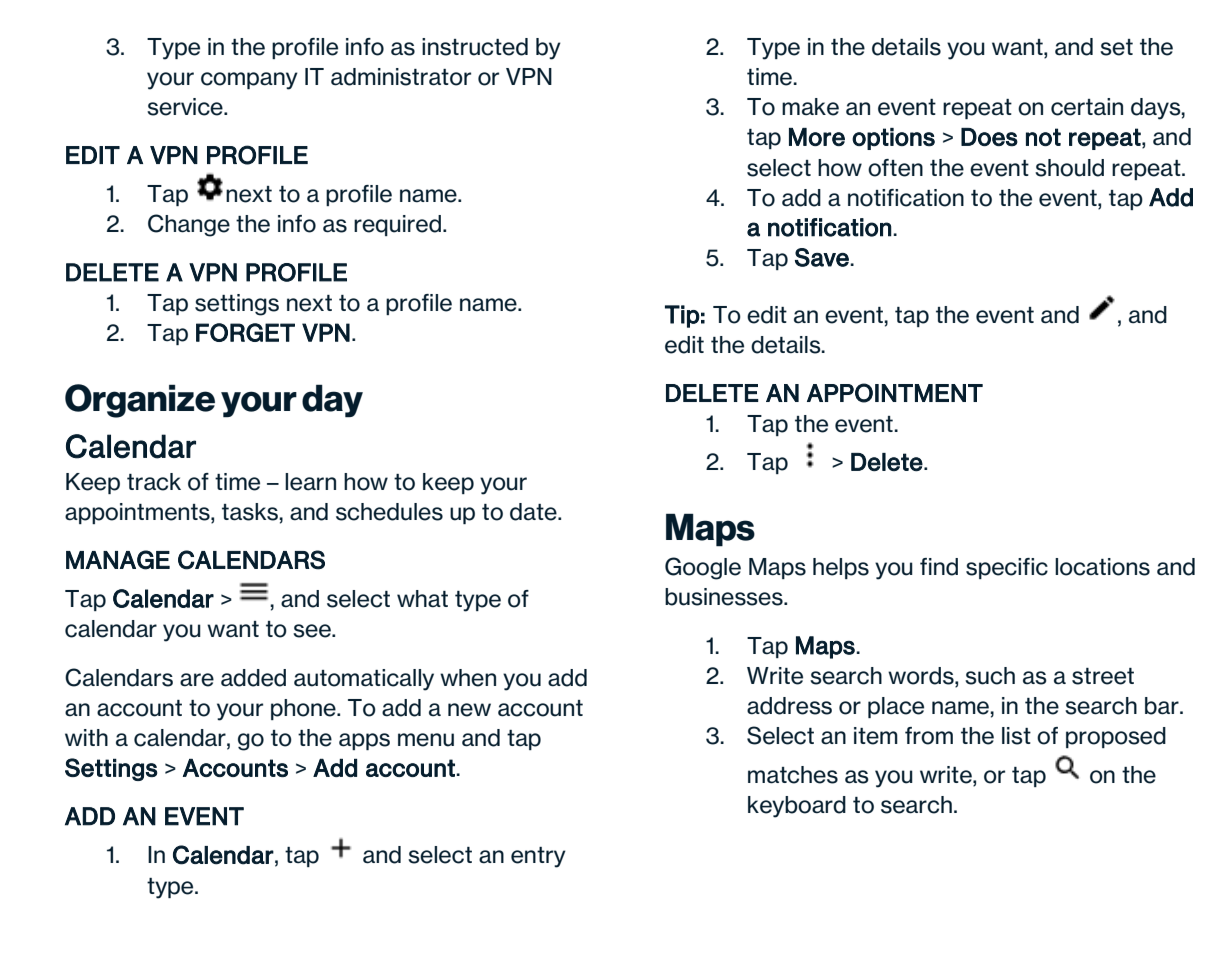 This screenshot has height=959, width=1232. What do you see at coordinates (118, 560) in the screenshot?
I see `MANAGE` at bounding box center [118, 560].
